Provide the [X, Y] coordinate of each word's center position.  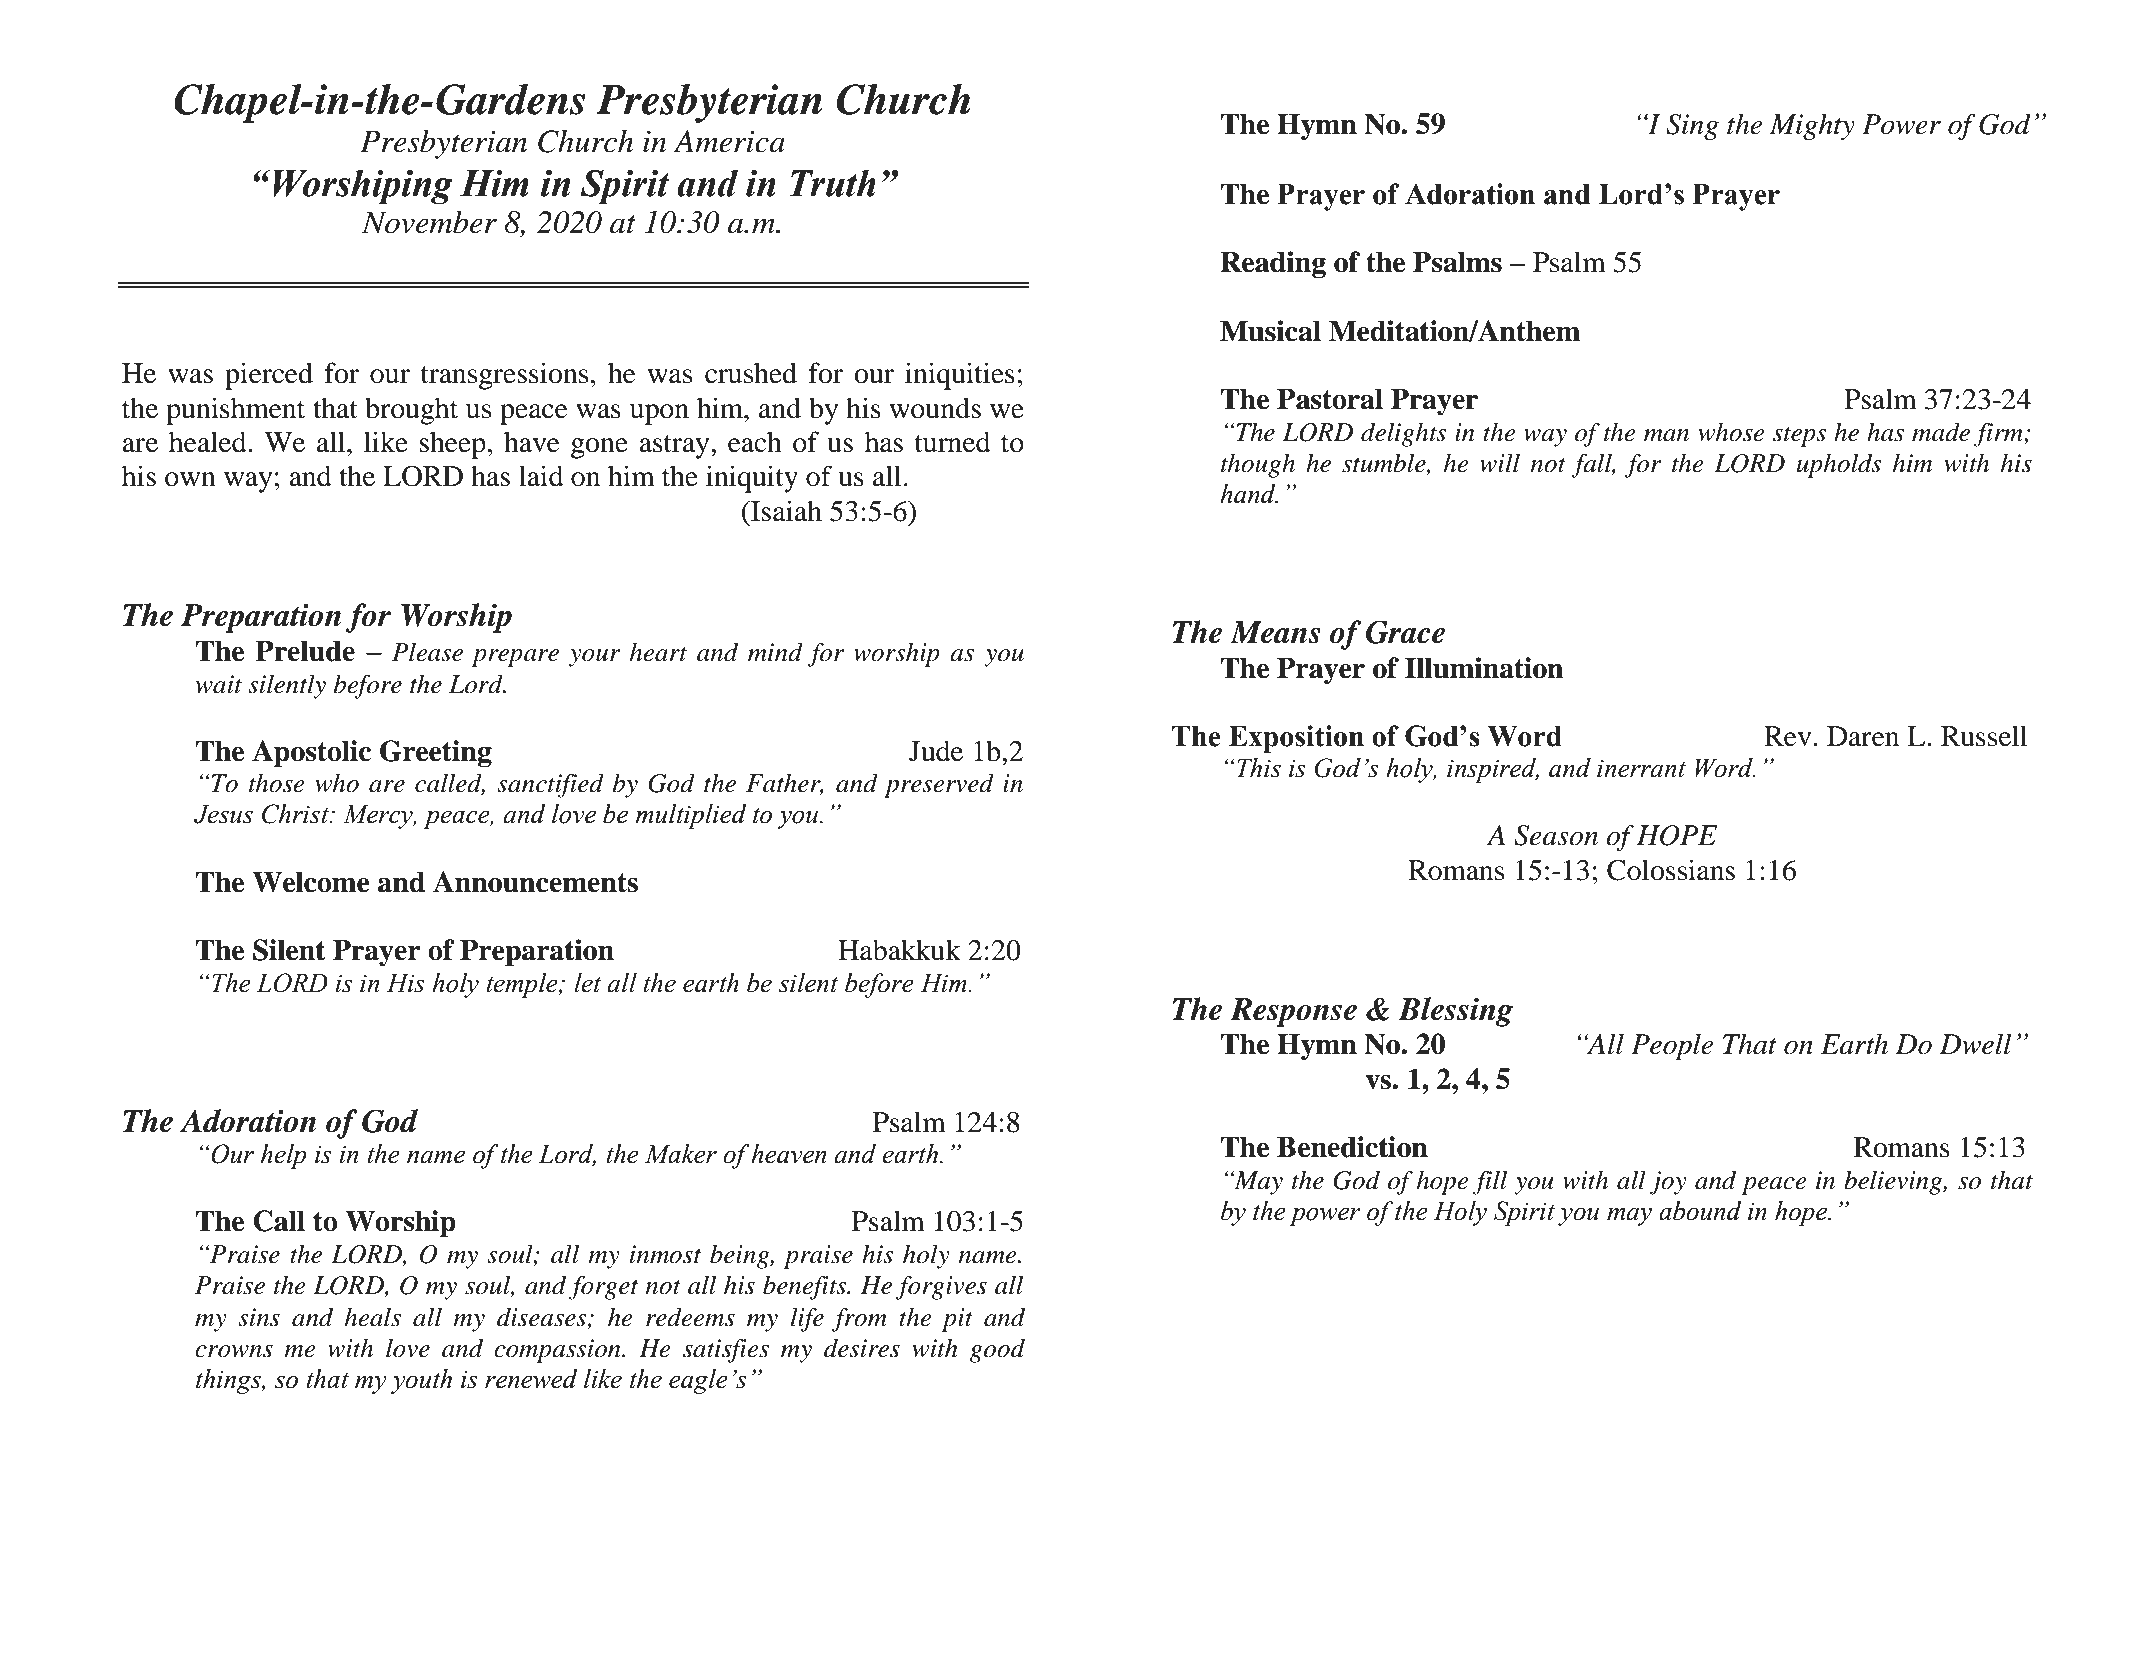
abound [1700, 1211]
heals [373, 1317]
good [997, 1350]
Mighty [1812, 126]
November [429, 222]
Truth [833, 183]
